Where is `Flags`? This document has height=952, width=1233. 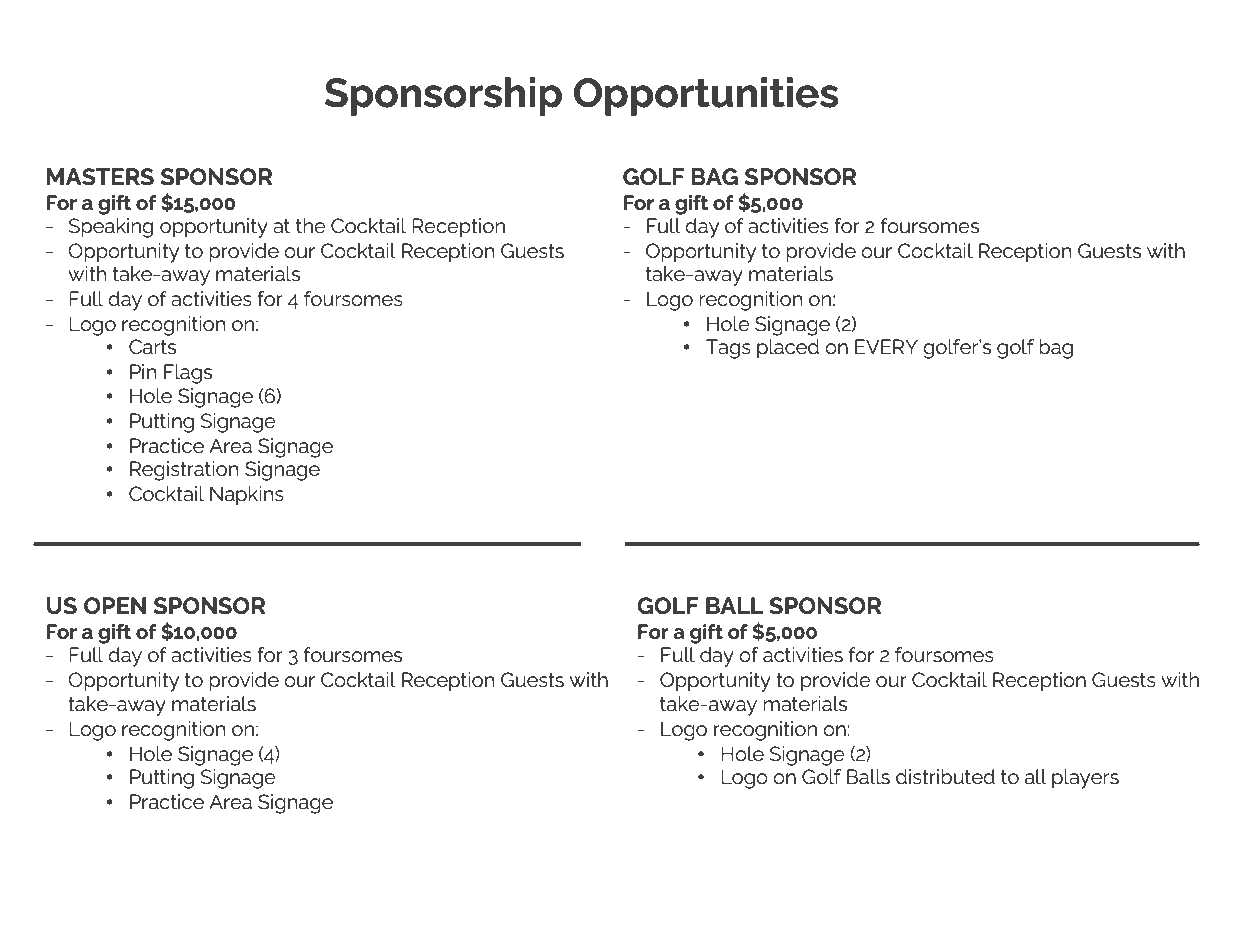 Flags is located at coordinates (188, 374).
